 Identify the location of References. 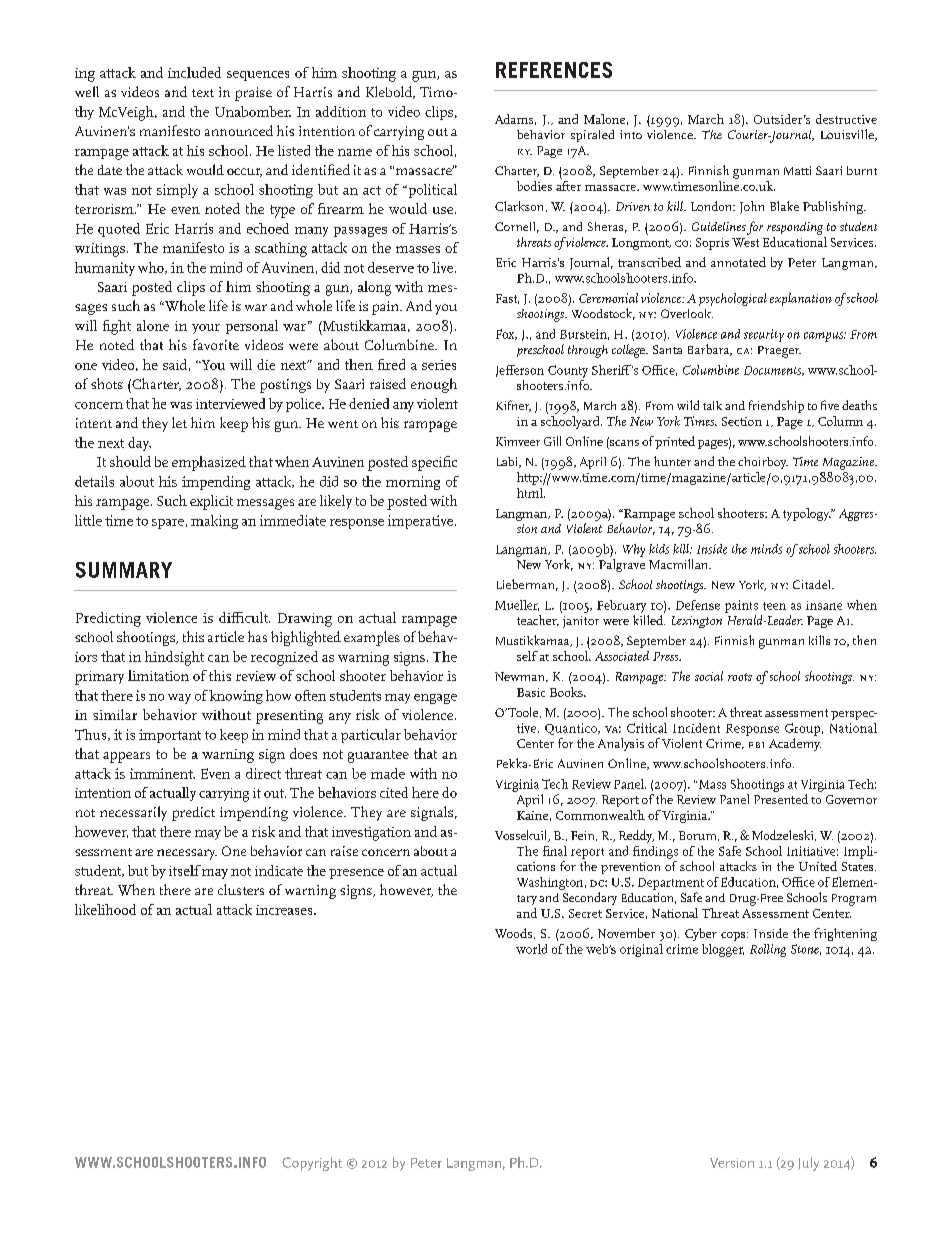
(554, 70).
